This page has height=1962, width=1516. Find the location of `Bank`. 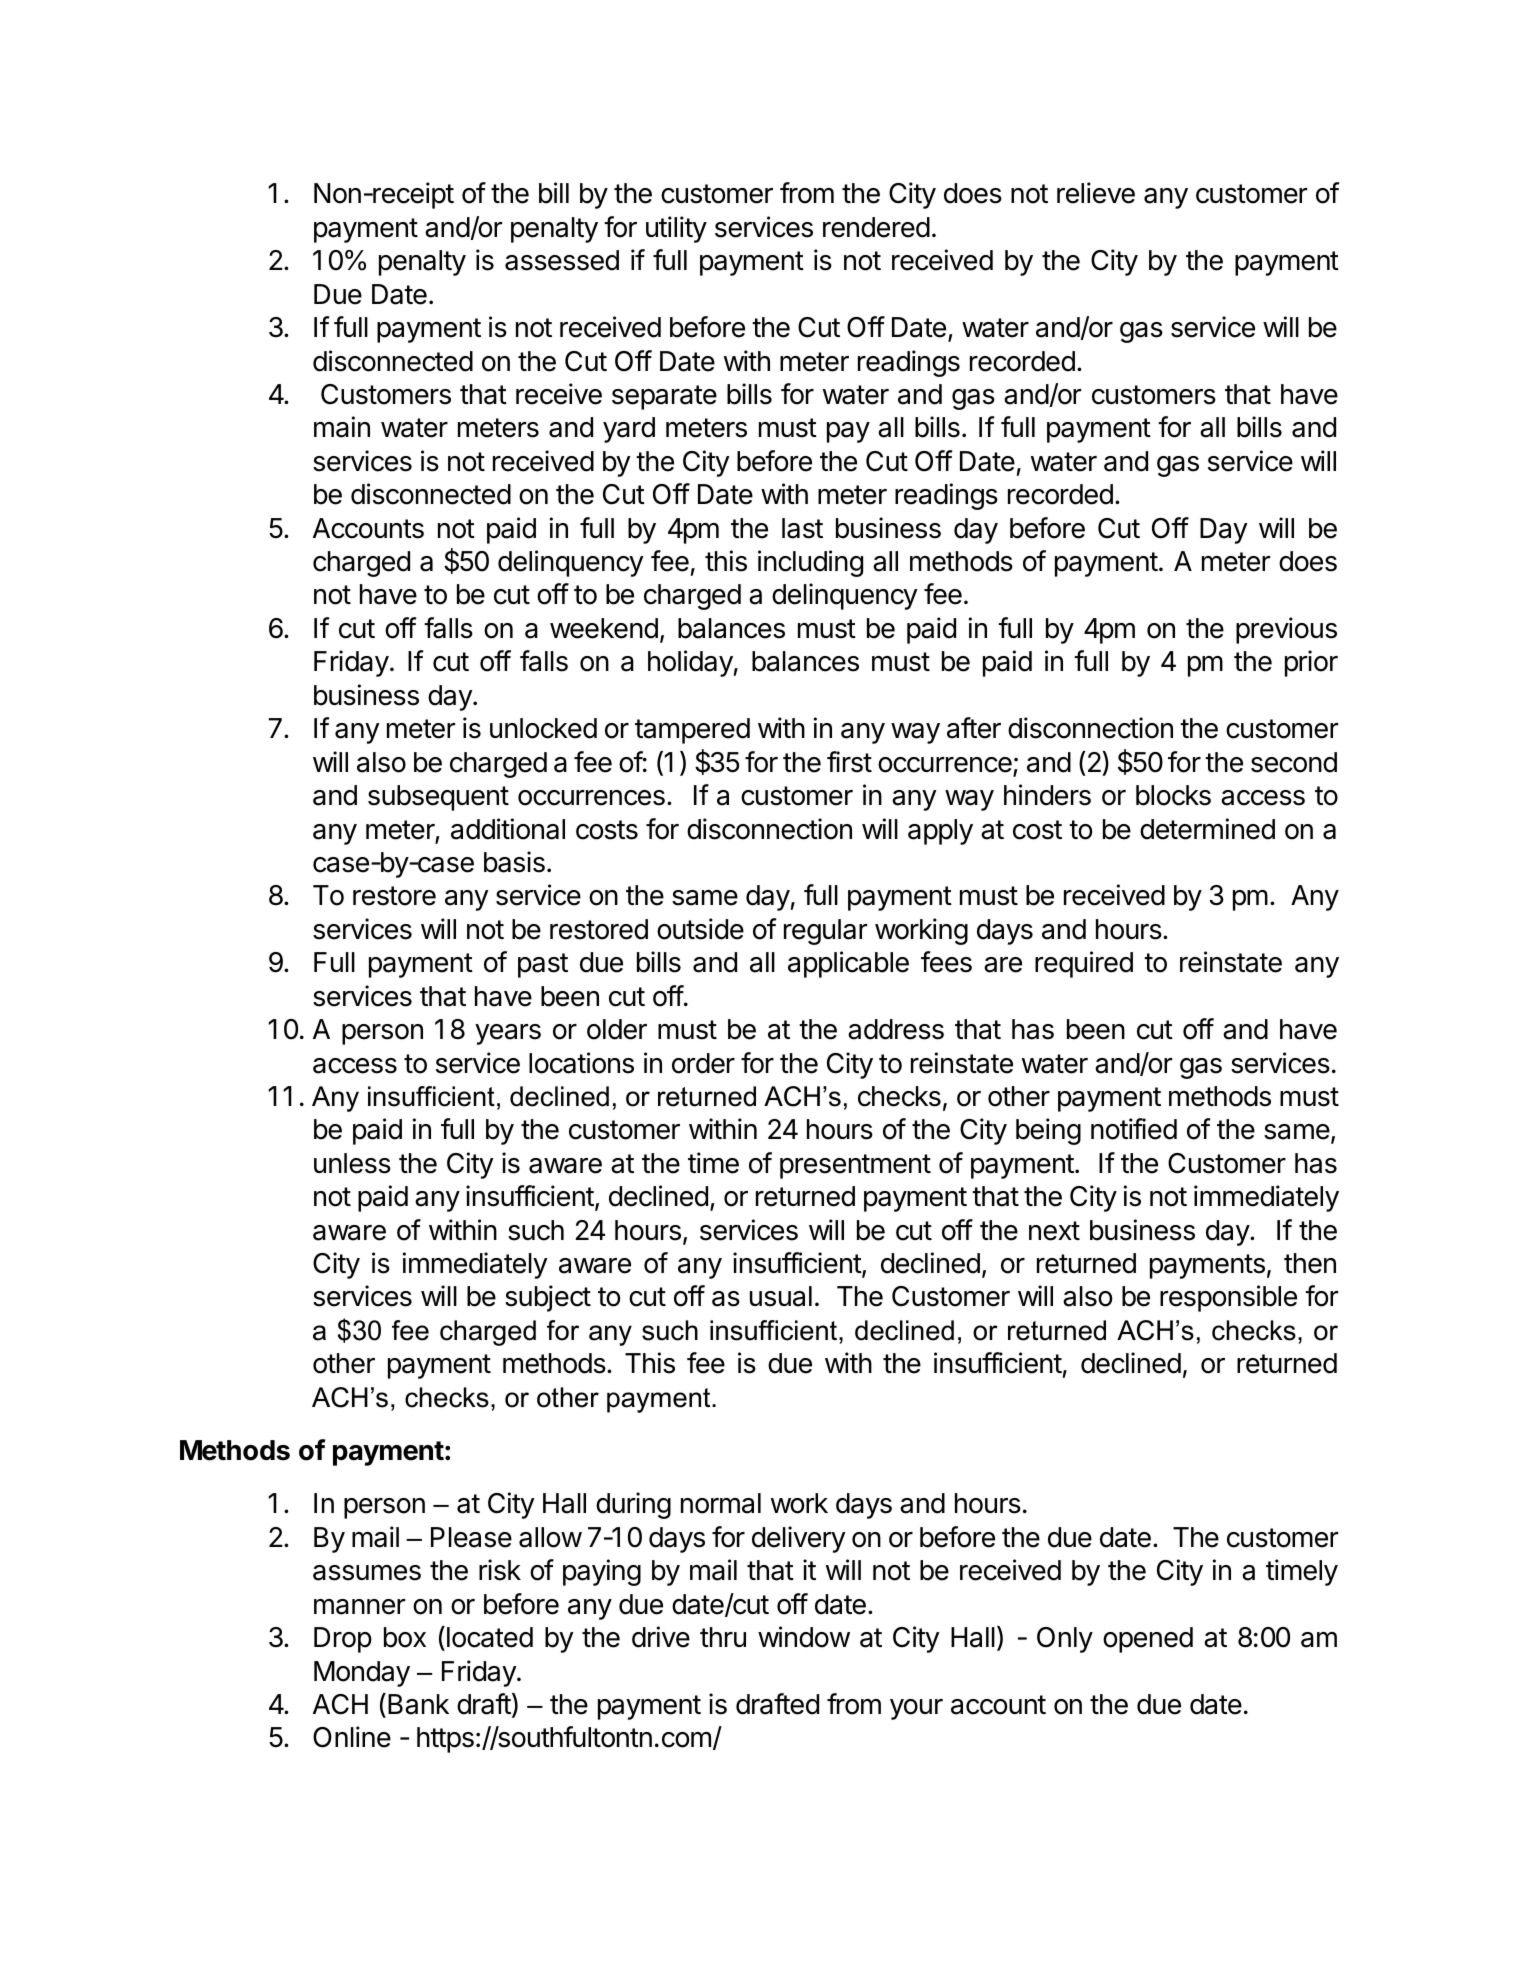

Bank is located at coordinates (418, 1704).
